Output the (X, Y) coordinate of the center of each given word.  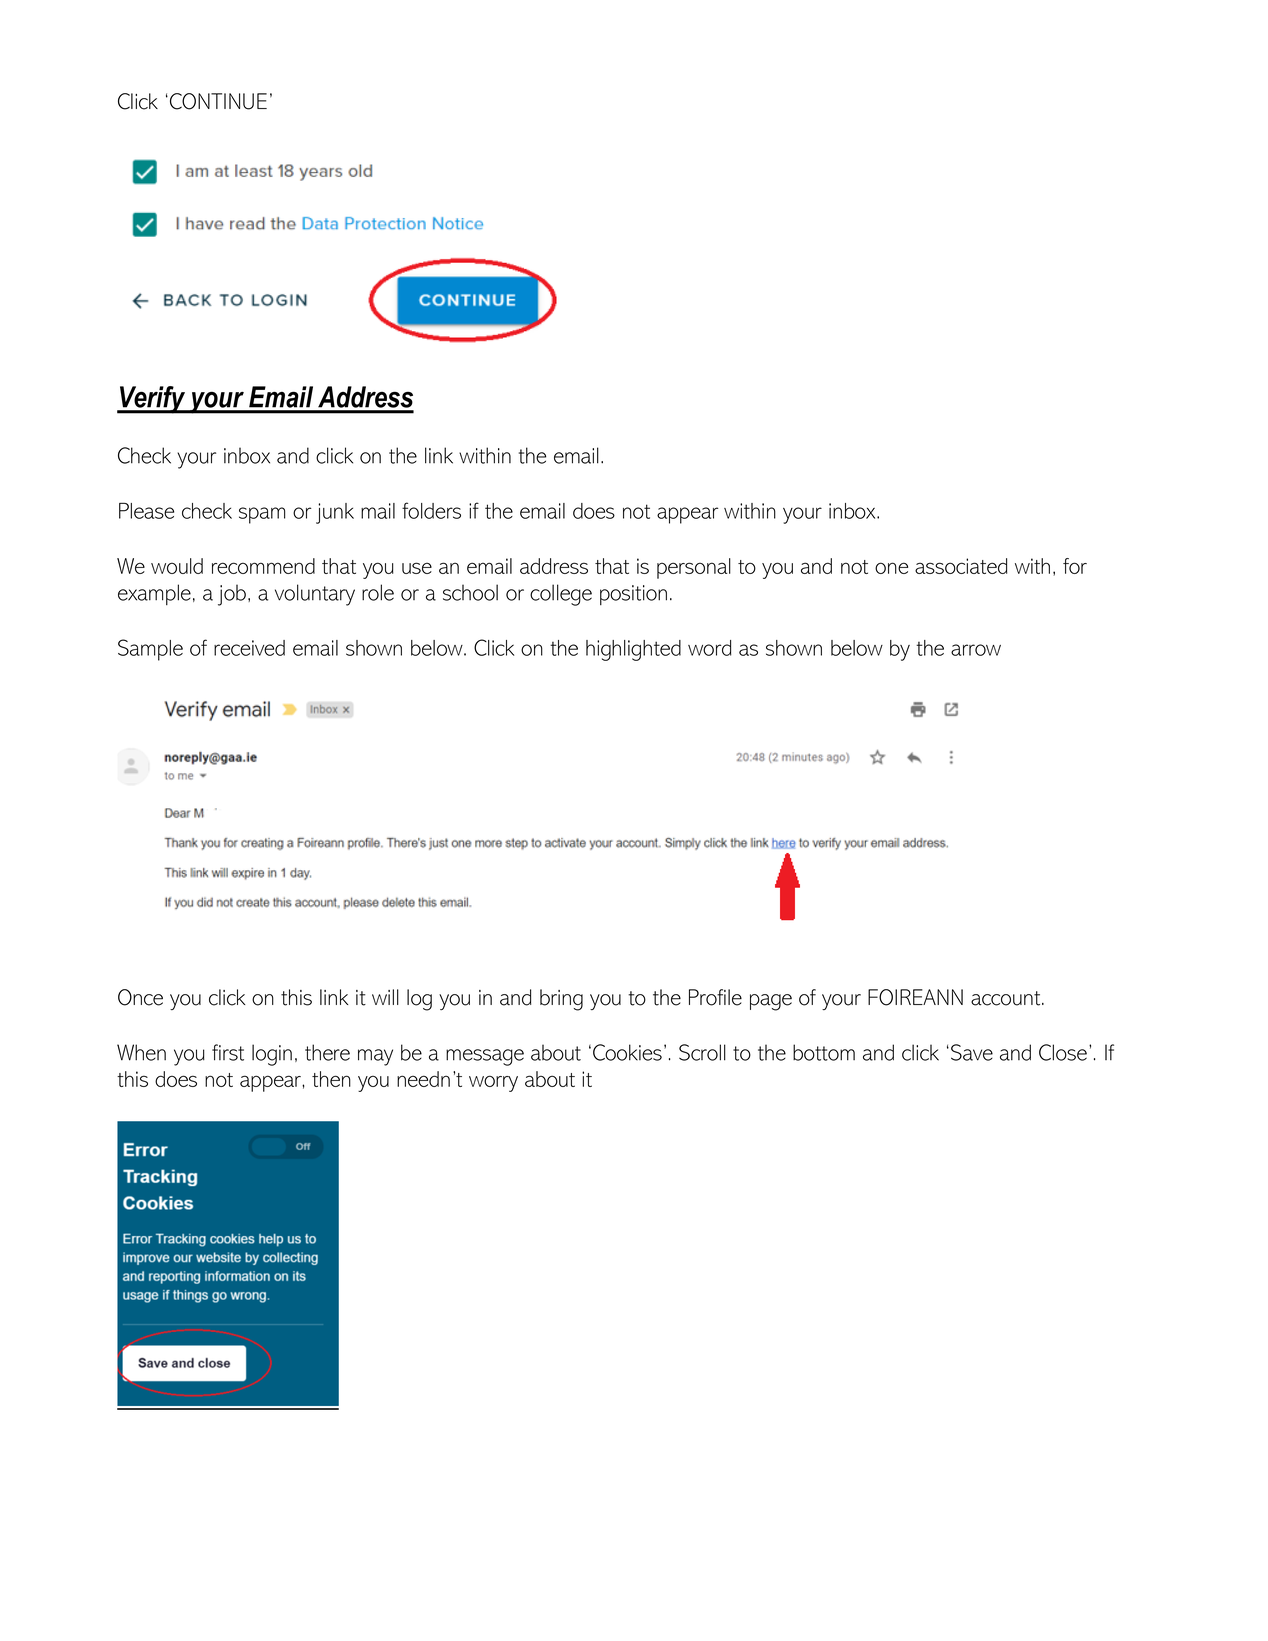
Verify (153, 400)
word (710, 648)
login (272, 1055)
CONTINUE (218, 101)
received (249, 648)
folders (431, 510)
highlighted (633, 650)
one (891, 568)
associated (961, 566)
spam (262, 515)
